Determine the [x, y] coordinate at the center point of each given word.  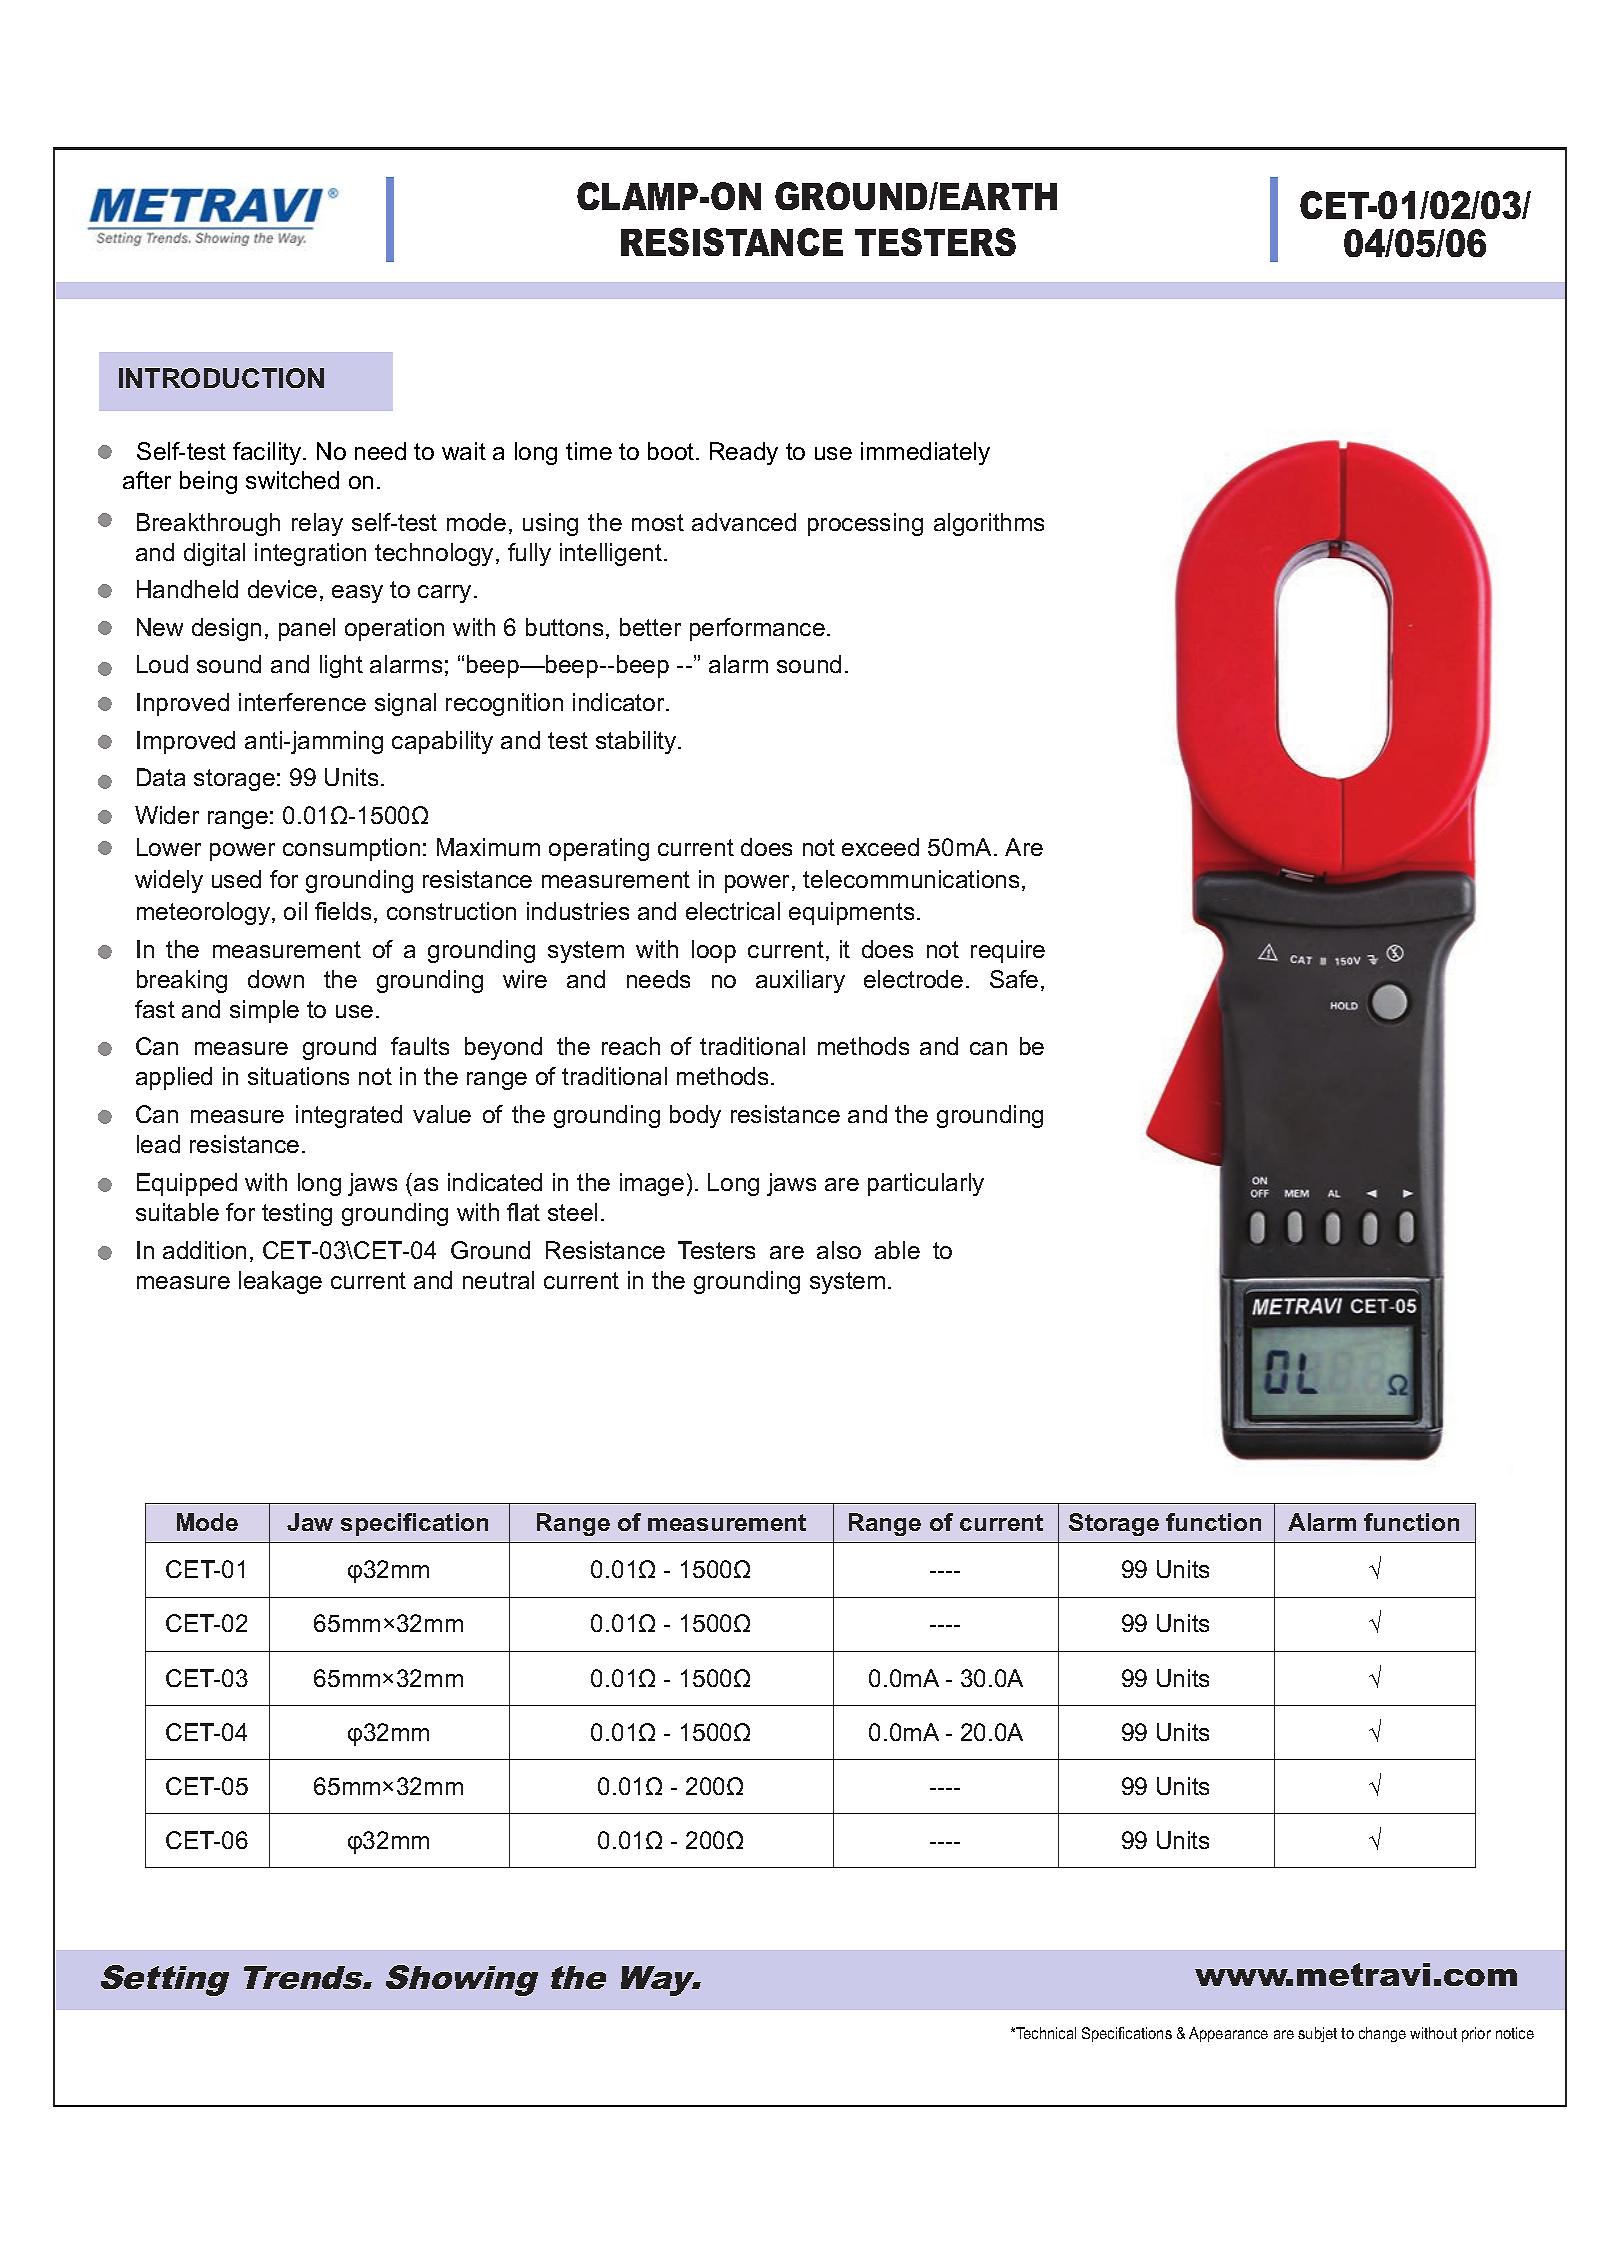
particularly [926, 1184]
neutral [498, 1280]
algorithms [989, 524]
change [1382, 2034]
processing [865, 524]
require [1008, 951]
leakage [280, 1282]
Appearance [1228, 2034]
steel [572, 1212]
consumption [351, 849]
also [839, 1250]
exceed [880, 847]
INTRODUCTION [221, 378]
